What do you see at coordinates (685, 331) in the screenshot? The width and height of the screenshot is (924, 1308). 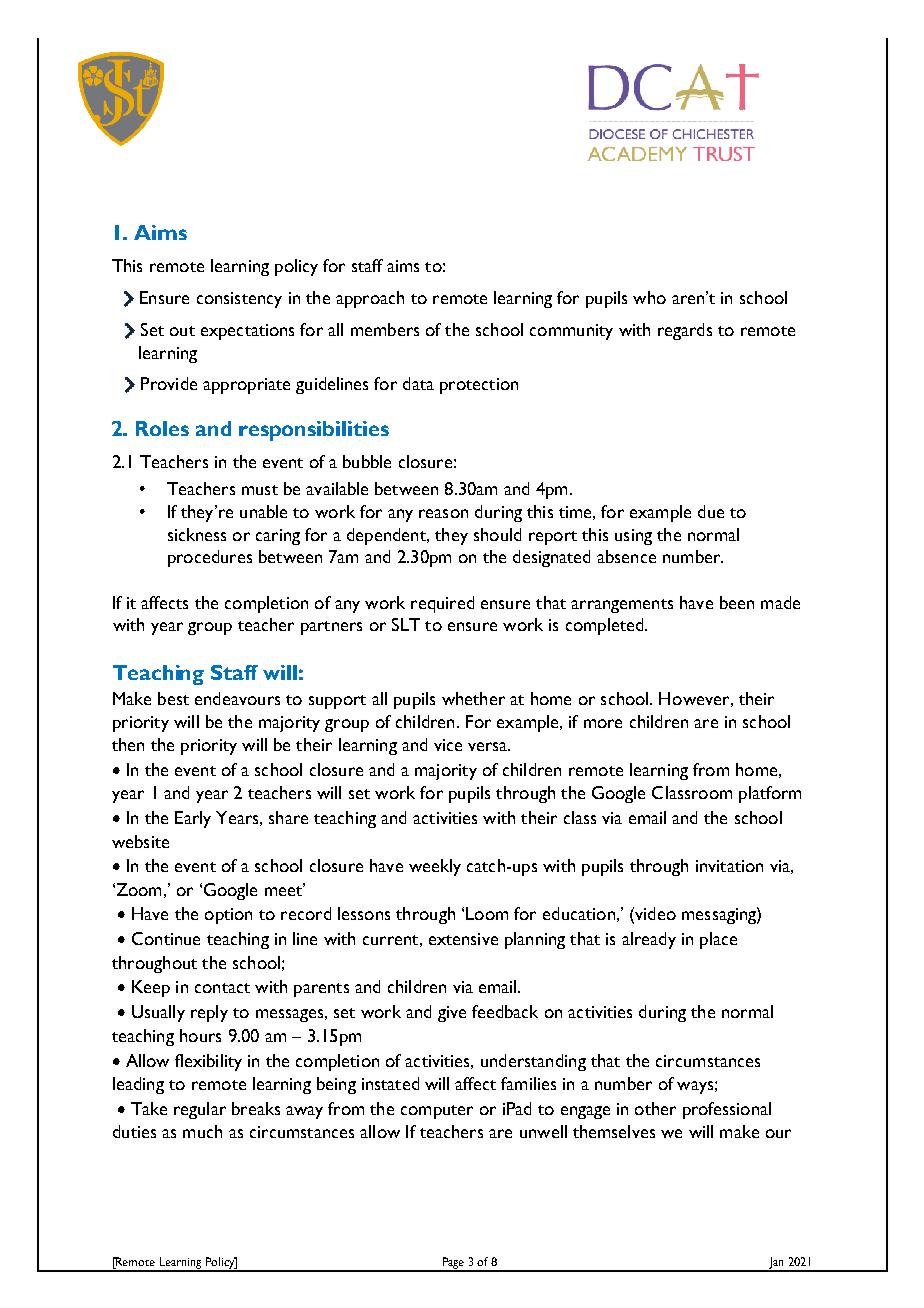 I see `regards` at bounding box center [685, 331].
